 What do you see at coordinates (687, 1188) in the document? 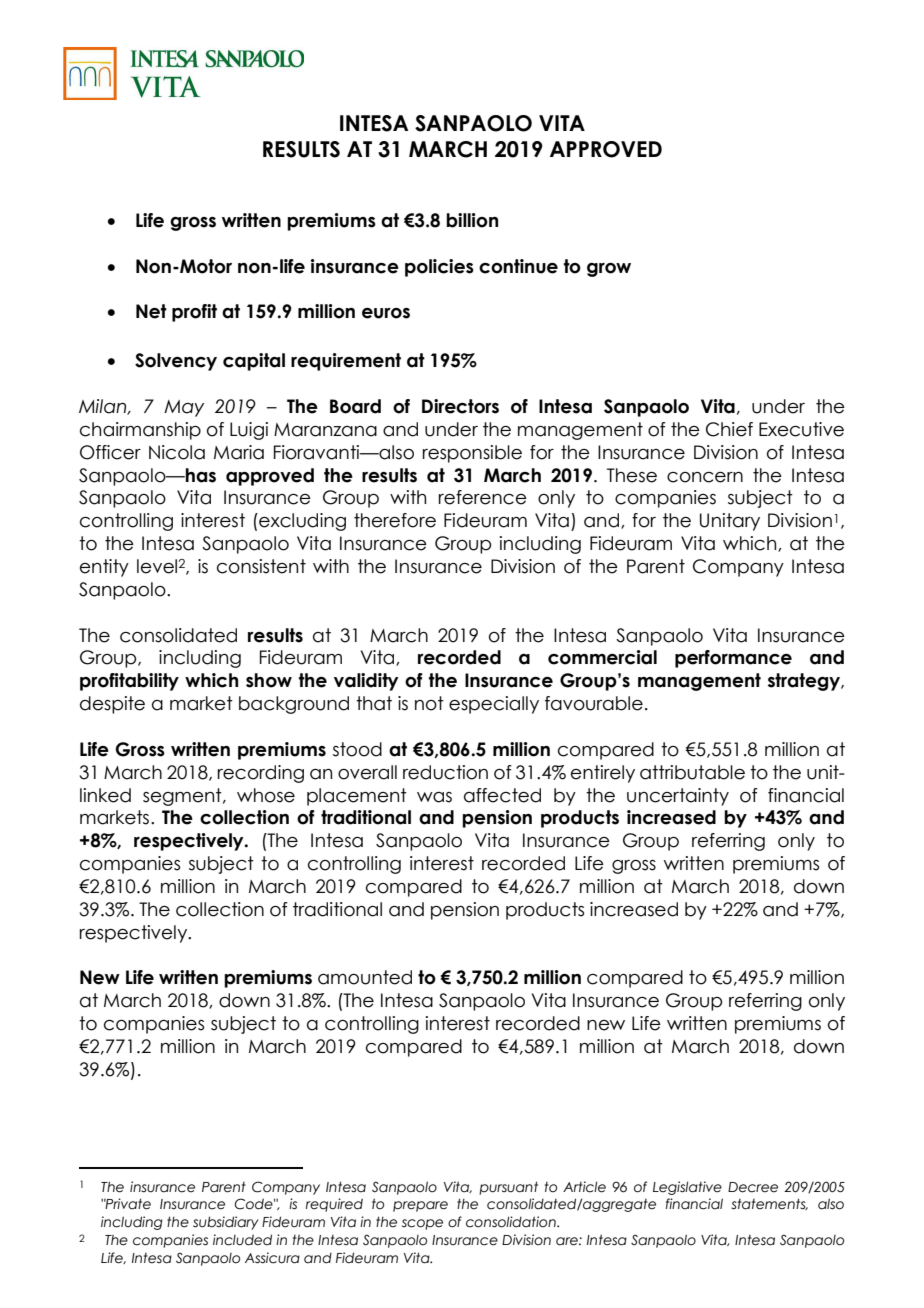
I see `Legislative` at bounding box center [687, 1188].
